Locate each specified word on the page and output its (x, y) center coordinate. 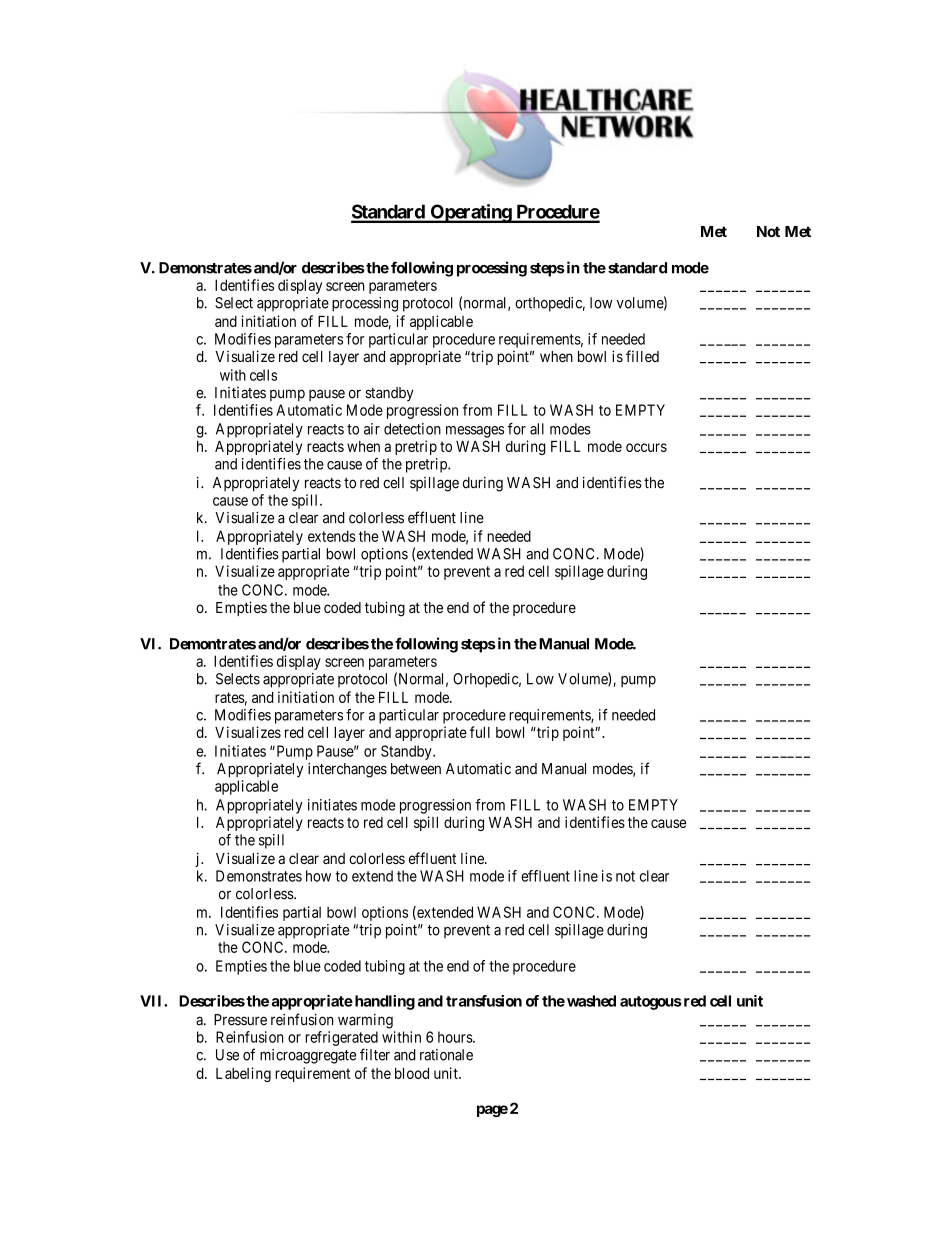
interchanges (347, 770)
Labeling (243, 1074)
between (416, 769)
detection (412, 429)
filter (375, 1054)
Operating (470, 213)
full (480, 732)
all (537, 429)
